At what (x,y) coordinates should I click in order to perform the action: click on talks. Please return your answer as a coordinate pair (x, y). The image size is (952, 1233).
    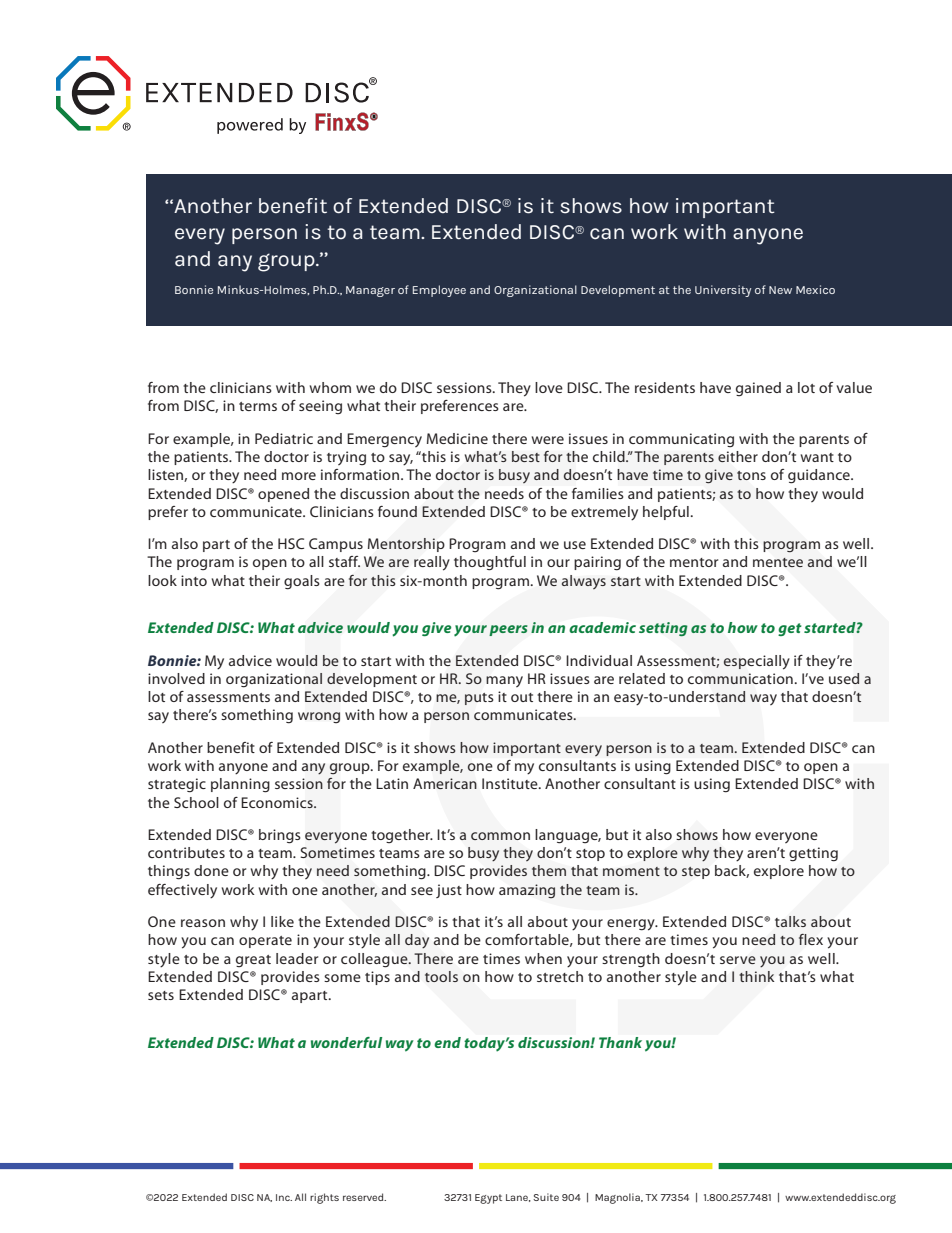
    Looking at the image, I should click on (790, 921).
